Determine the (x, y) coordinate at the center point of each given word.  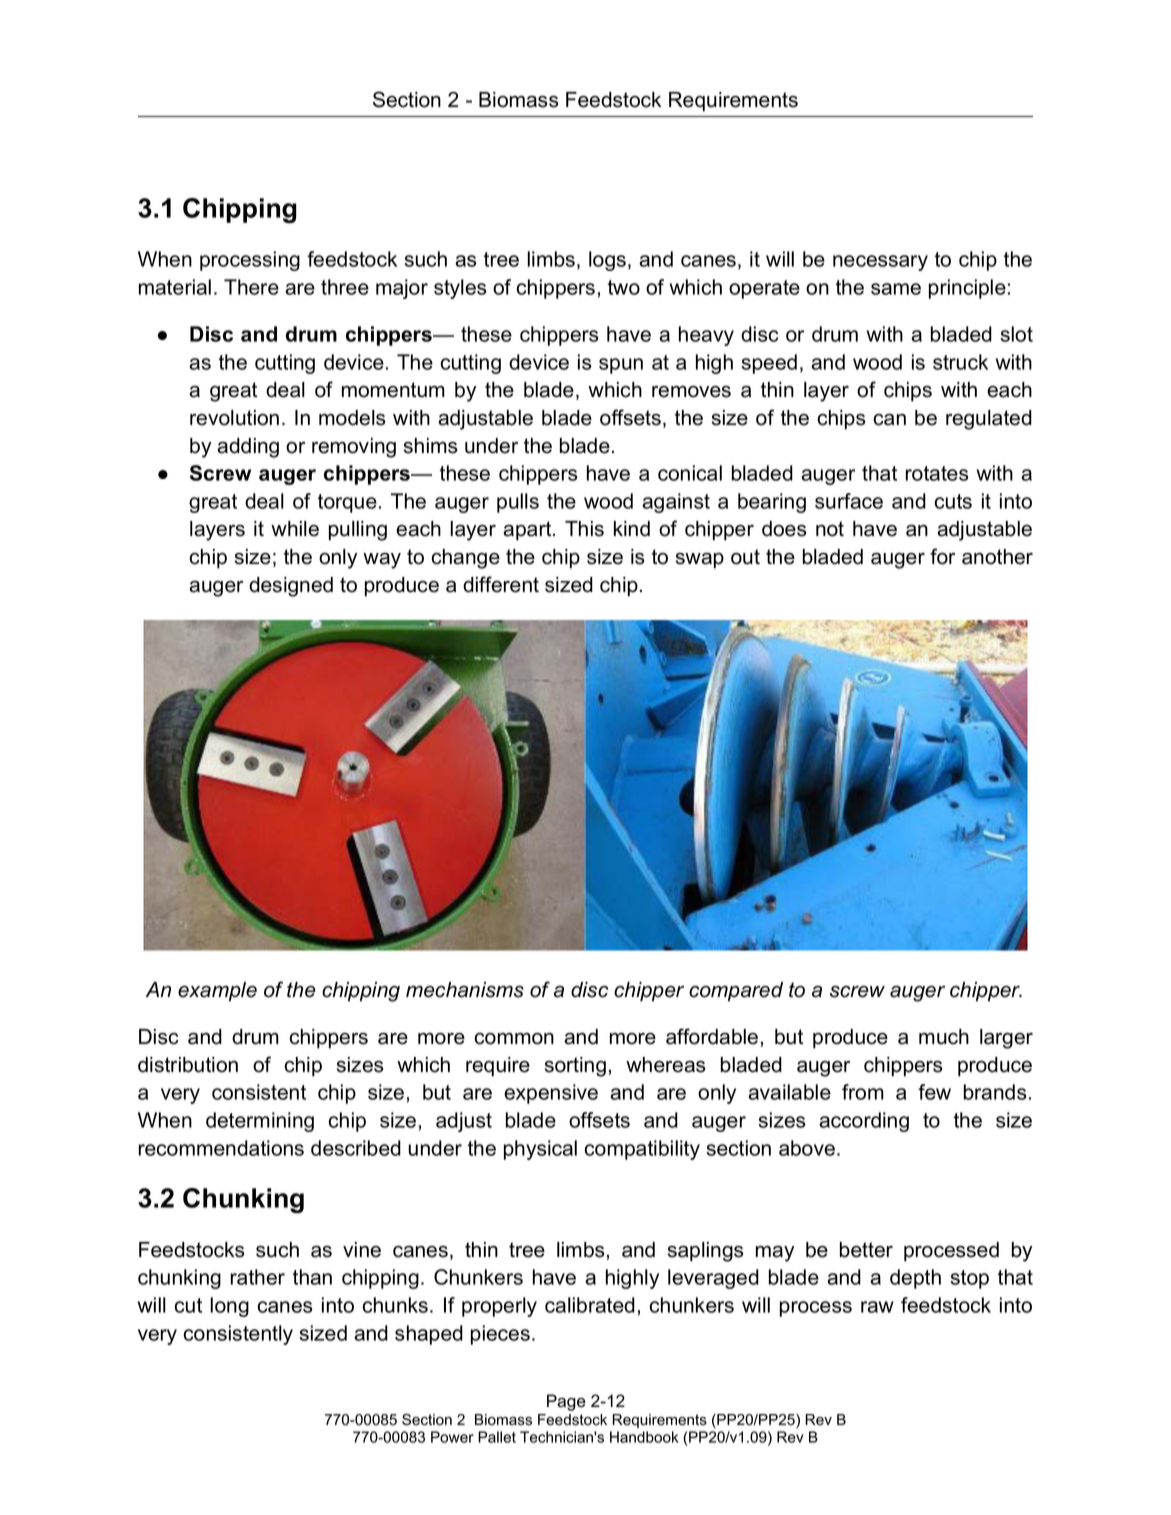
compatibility (642, 1150)
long (229, 1307)
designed (291, 587)
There (251, 287)
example (217, 992)
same (896, 289)
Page (566, 1402)
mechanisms (465, 990)
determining (260, 1122)
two (624, 287)
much (944, 1037)
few (934, 1092)
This (584, 529)
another (997, 557)
